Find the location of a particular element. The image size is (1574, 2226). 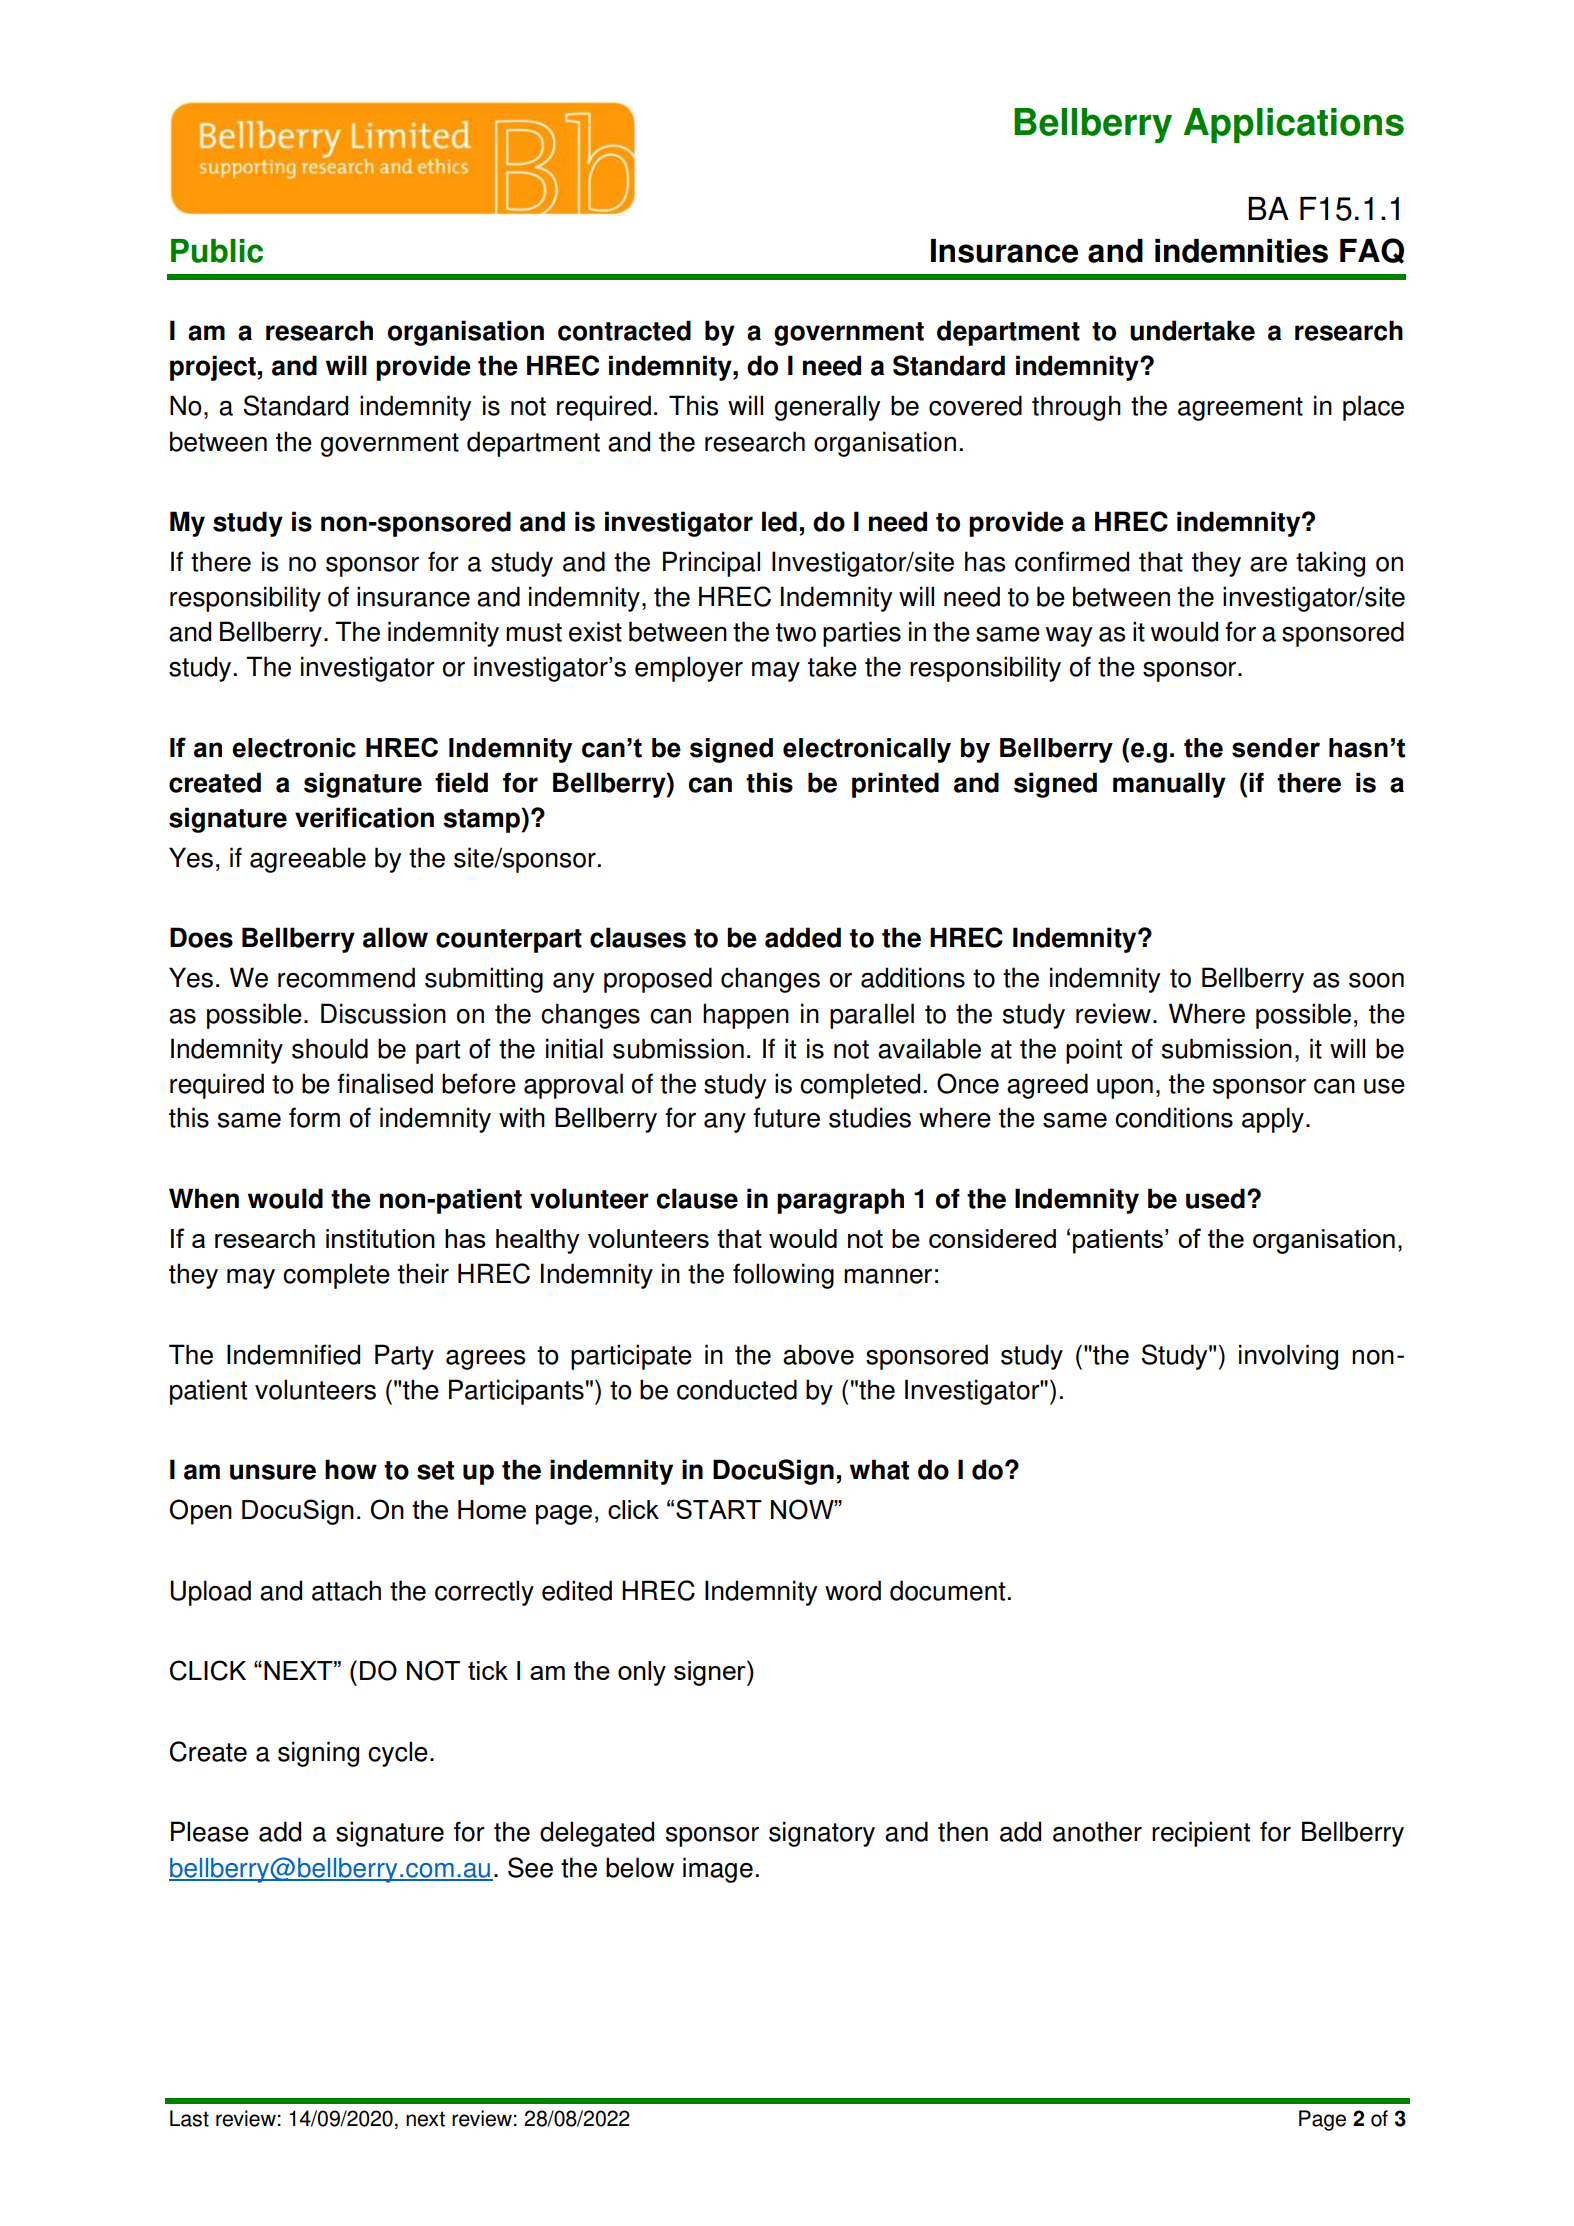

conducted is located at coordinates (737, 1389).
